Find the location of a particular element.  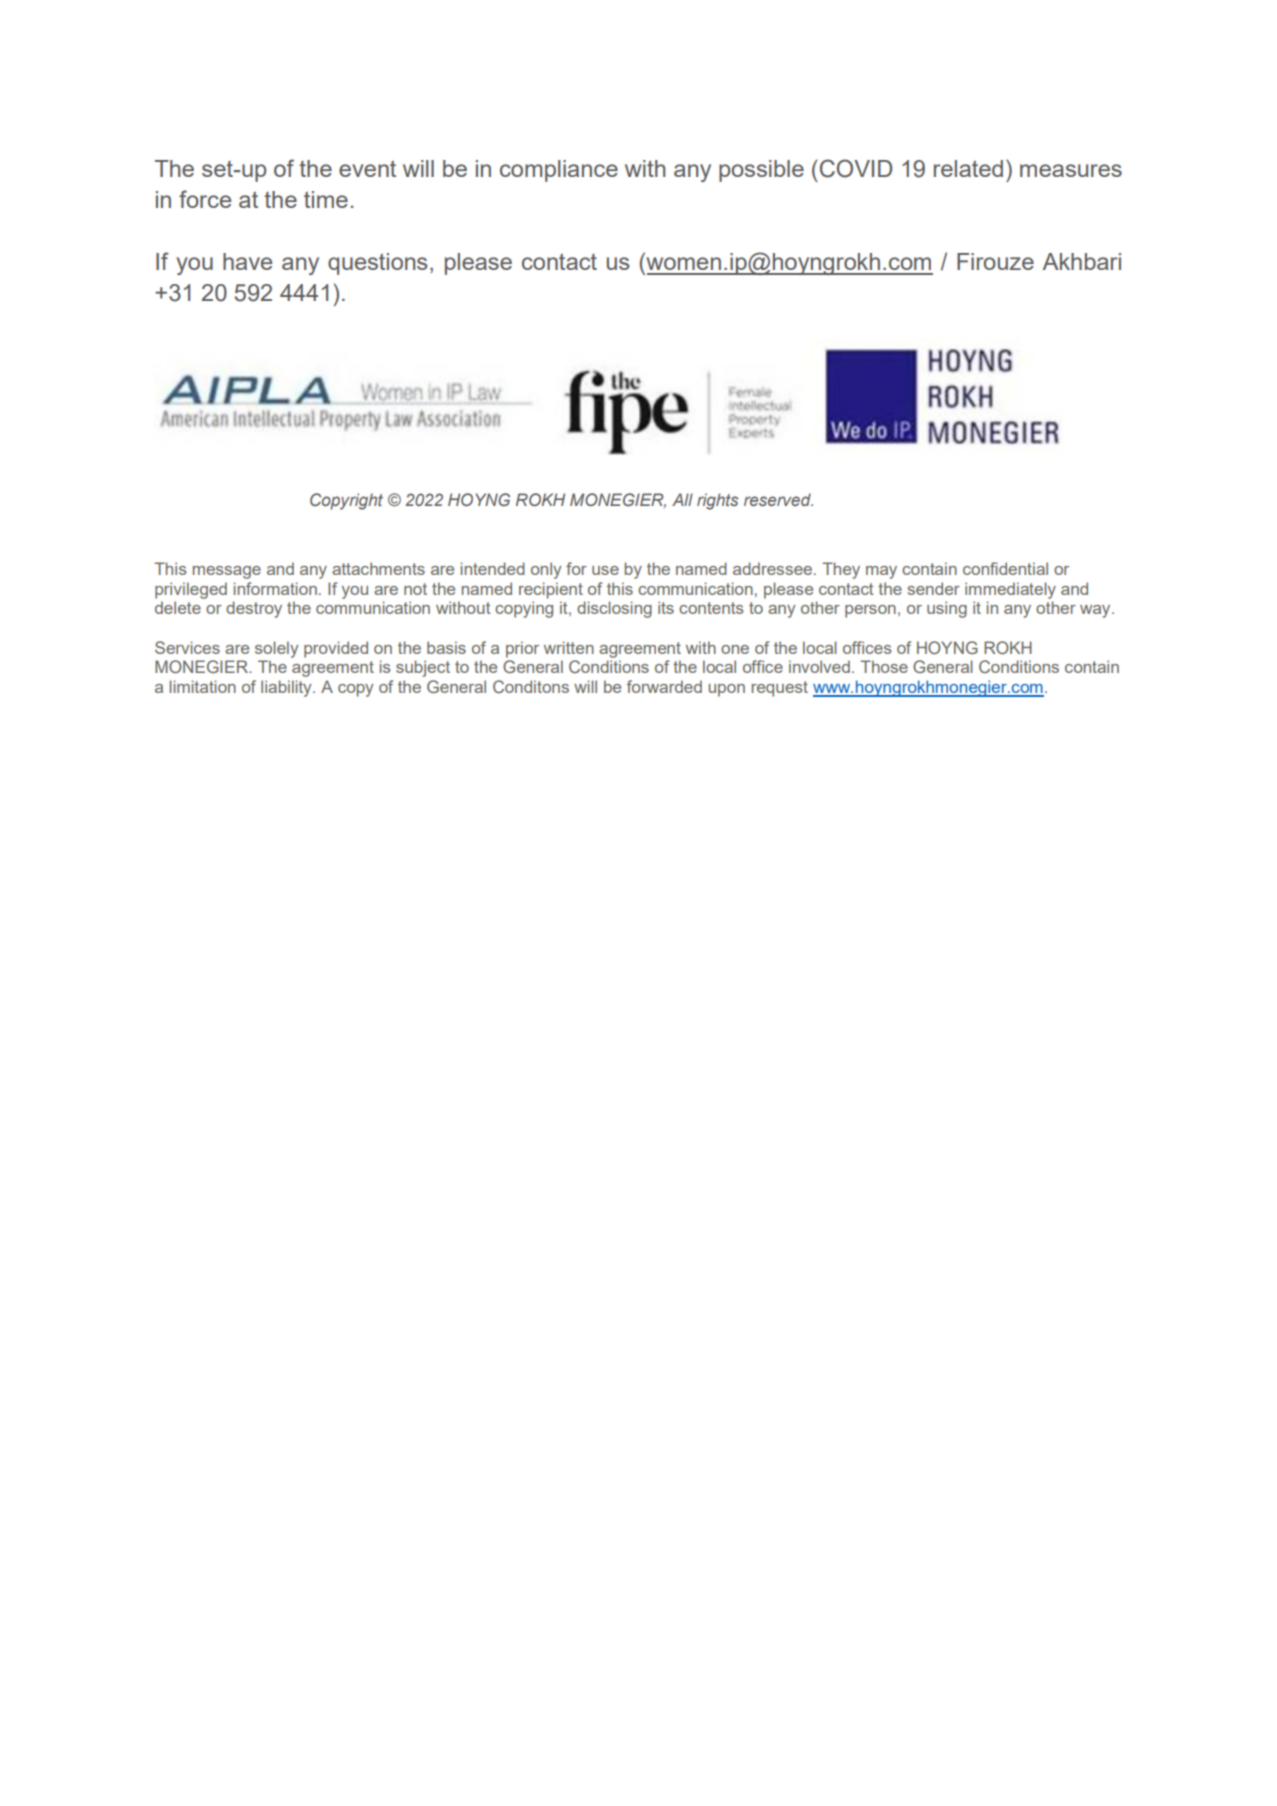

rights is located at coordinates (717, 501).
